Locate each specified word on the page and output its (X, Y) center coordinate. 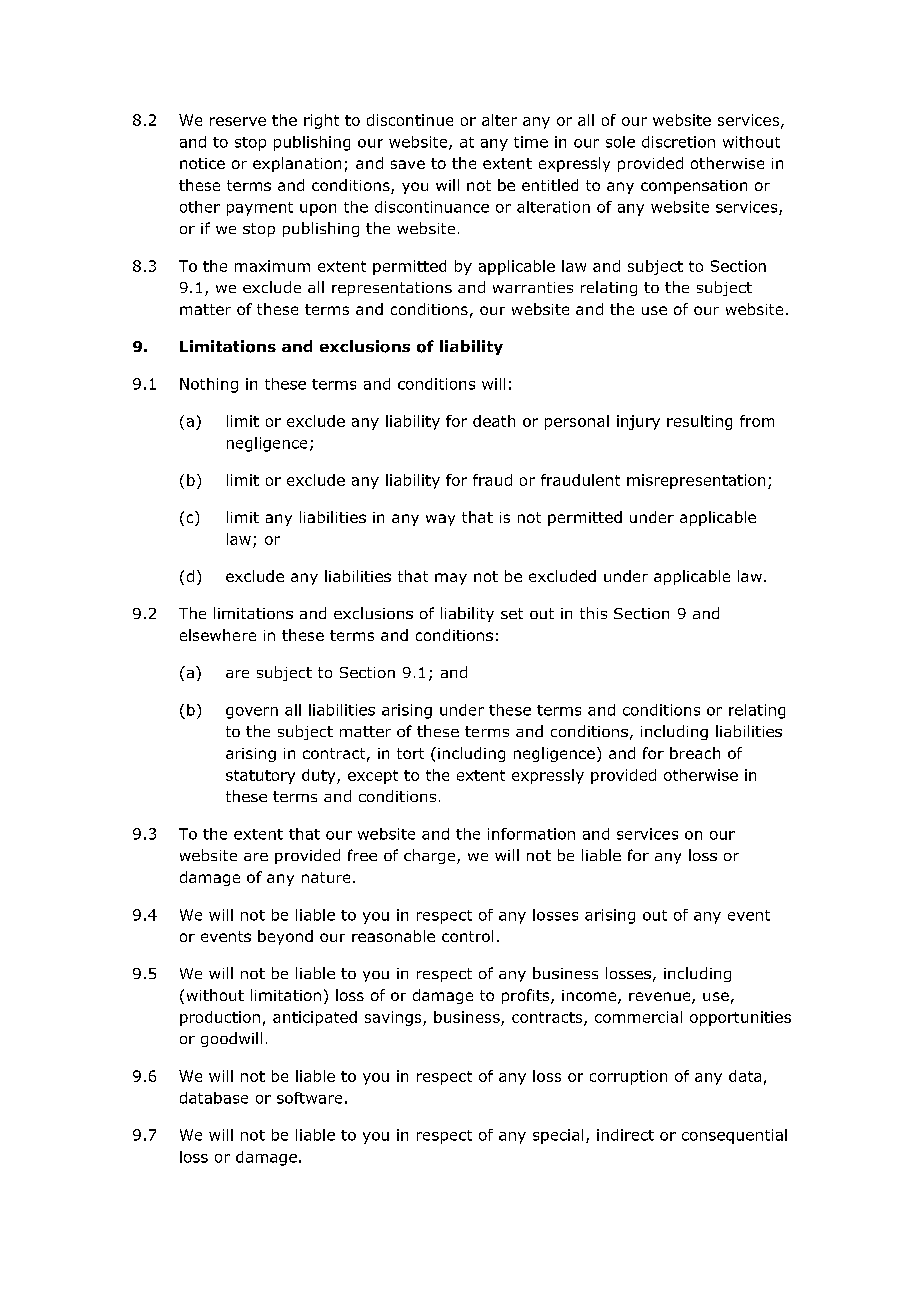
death (494, 421)
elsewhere (218, 635)
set (512, 613)
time (531, 142)
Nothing (209, 385)
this (593, 613)
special (558, 1136)
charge (431, 856)
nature (326, 877)
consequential (734, 1136)
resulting (699, 422)
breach (695, 753)
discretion (678, 142)
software (309, 1098)
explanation (297, 164)
